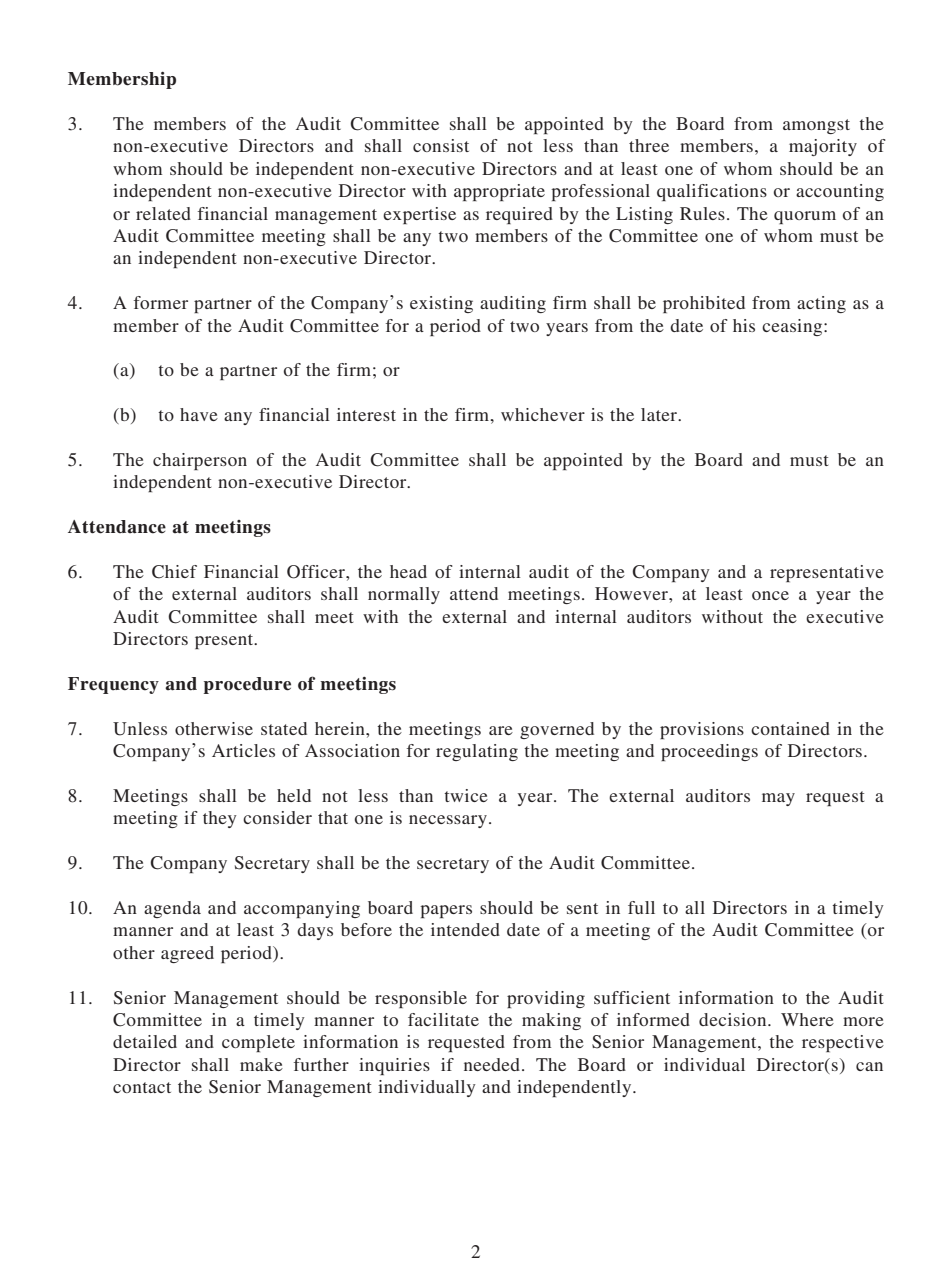 Image resolution: width=952 pixels, height=1270 pixels. Describe the element at coordinates (770, 595) in the screenshot. I see `once` at that location.
